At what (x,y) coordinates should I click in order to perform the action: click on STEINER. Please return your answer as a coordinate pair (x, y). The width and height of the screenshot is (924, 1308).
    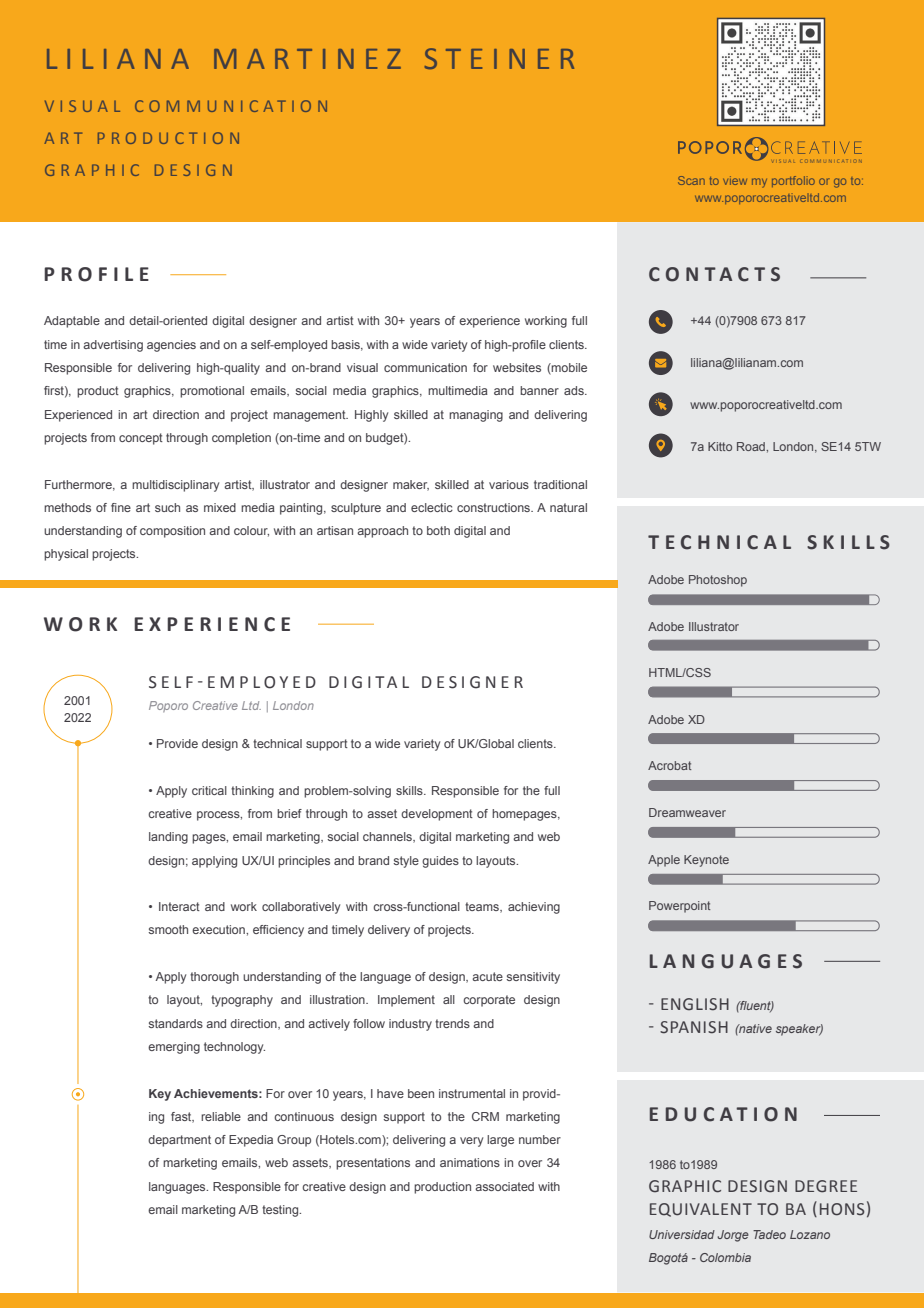
    Looking at the image, I should click on (499, 58).
